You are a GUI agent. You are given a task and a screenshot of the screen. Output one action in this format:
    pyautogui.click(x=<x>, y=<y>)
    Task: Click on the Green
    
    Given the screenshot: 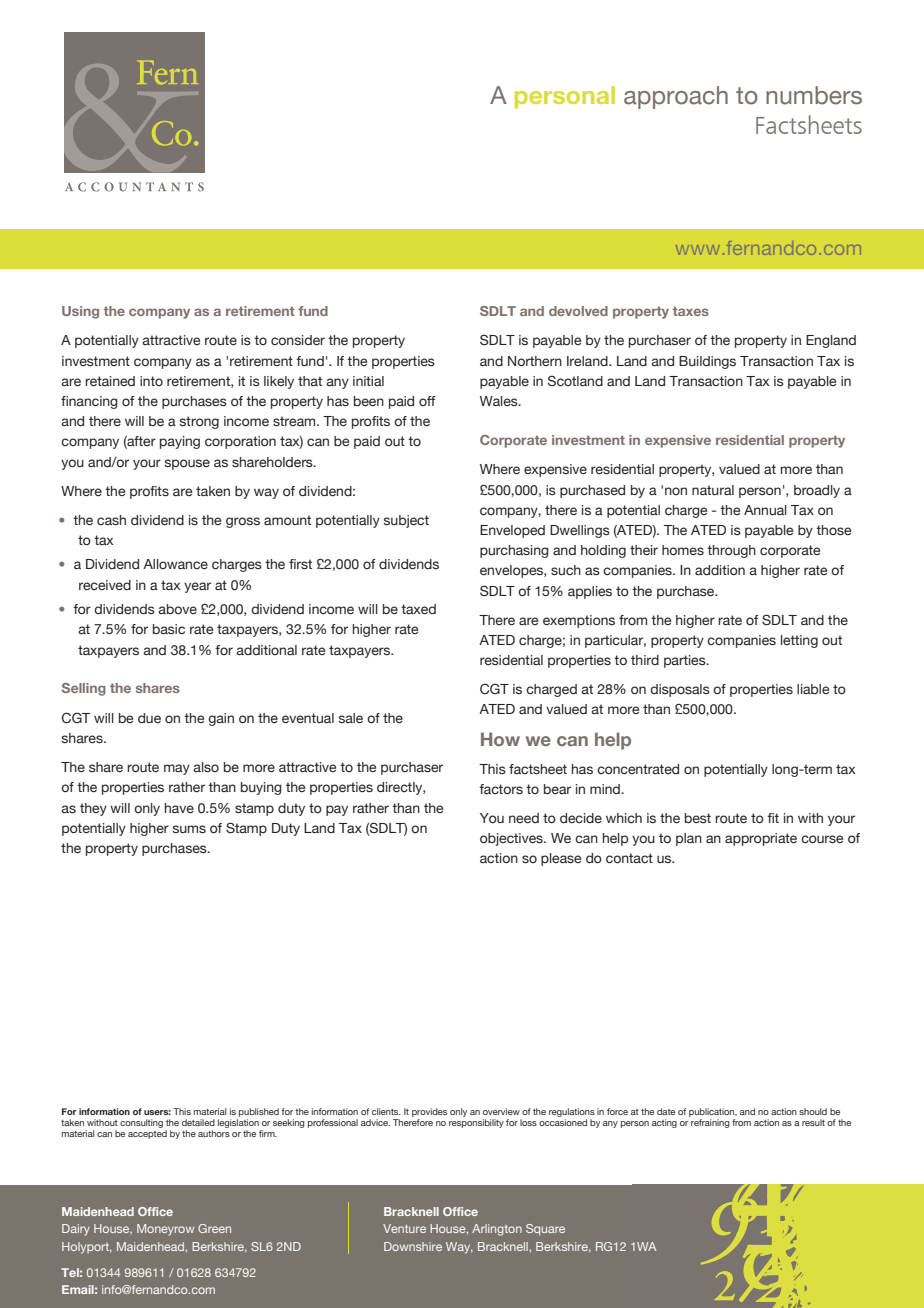 What is the action you would take?
    pyautogui.click(x=214, y=1228)
